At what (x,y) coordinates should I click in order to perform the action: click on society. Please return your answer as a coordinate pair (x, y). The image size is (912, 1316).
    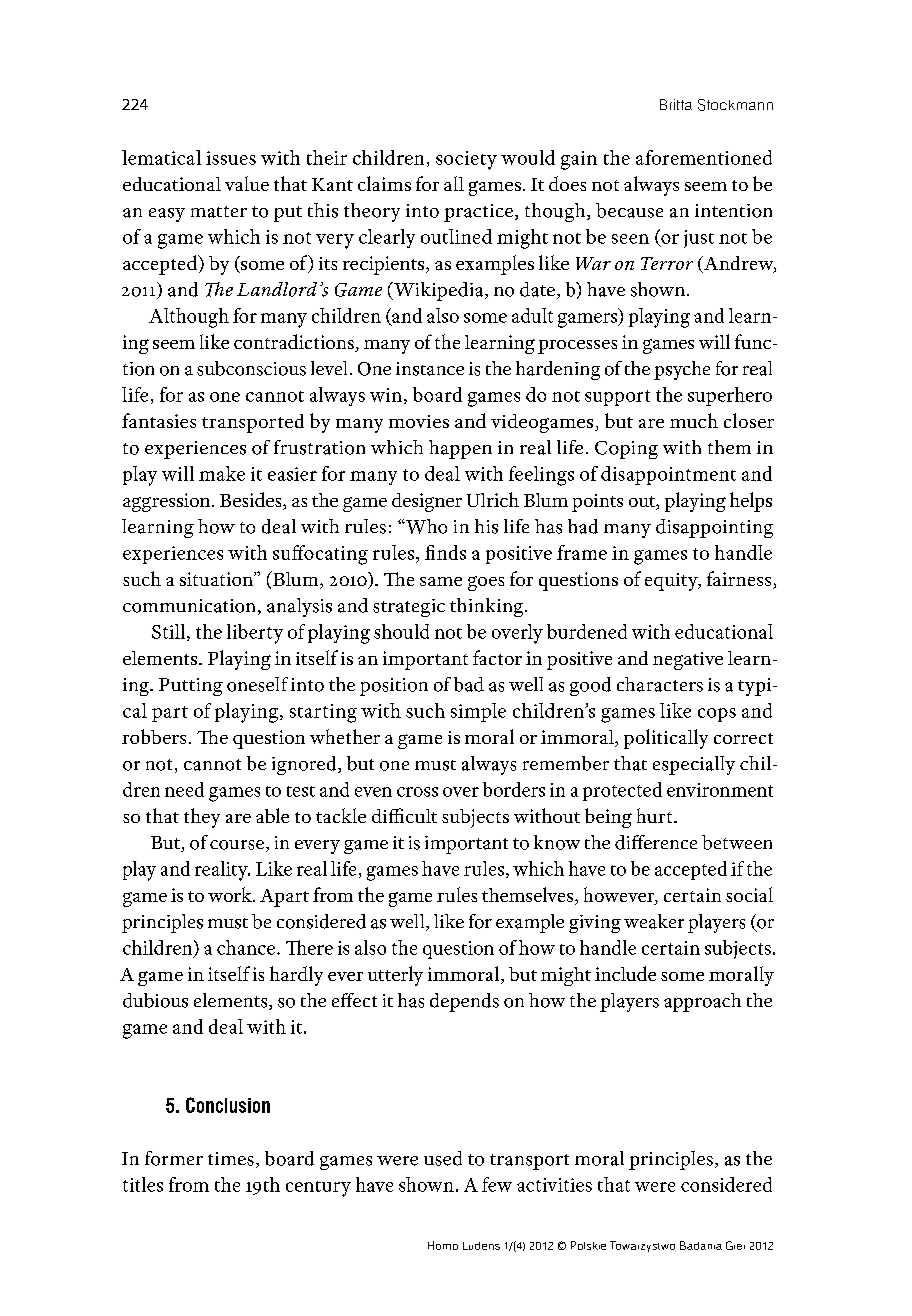
    Looking at the image, I should click on (466, 160).
